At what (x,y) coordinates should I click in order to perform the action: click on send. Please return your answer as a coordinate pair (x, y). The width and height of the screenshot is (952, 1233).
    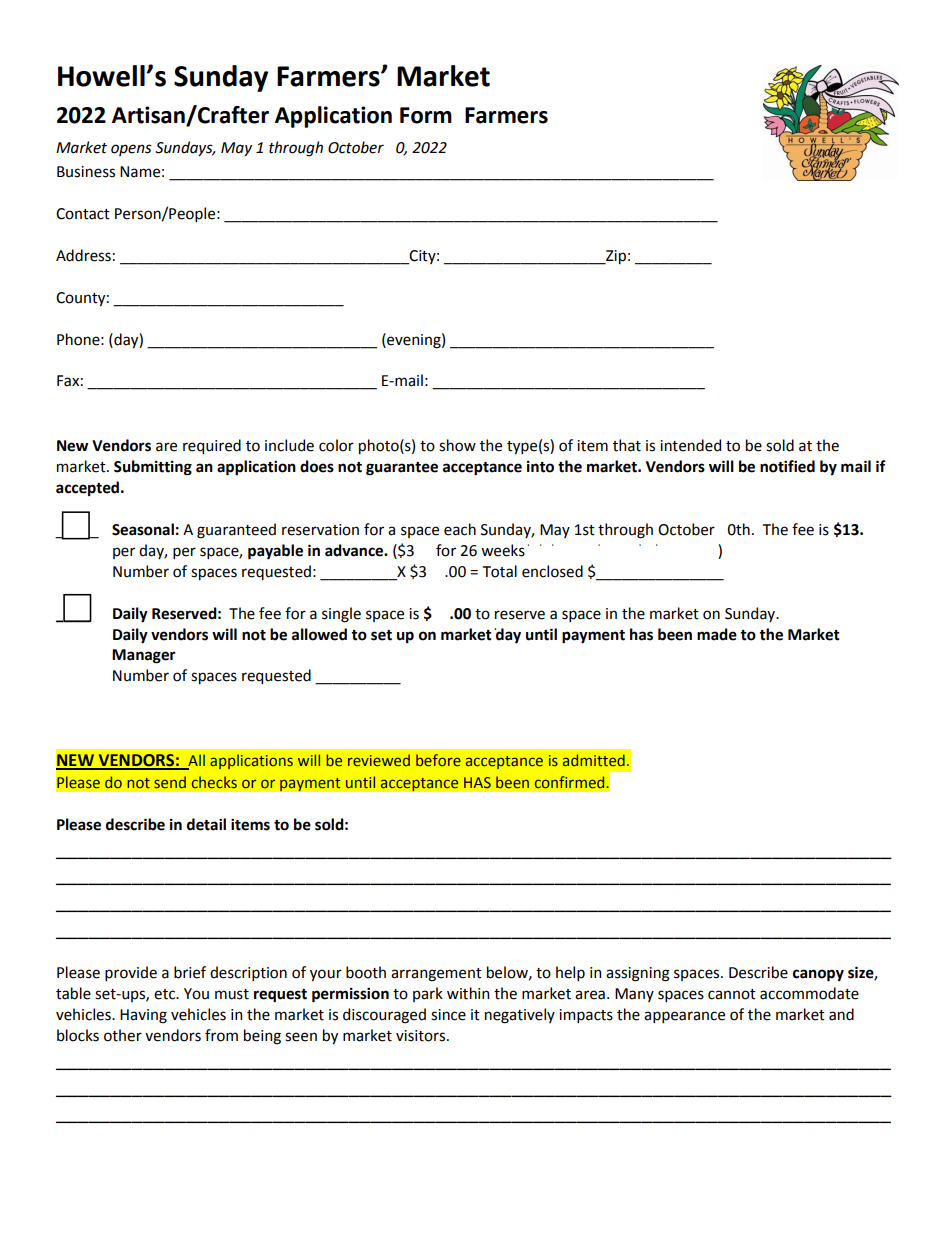
    Looking at the image, I should click on (170, 782).
